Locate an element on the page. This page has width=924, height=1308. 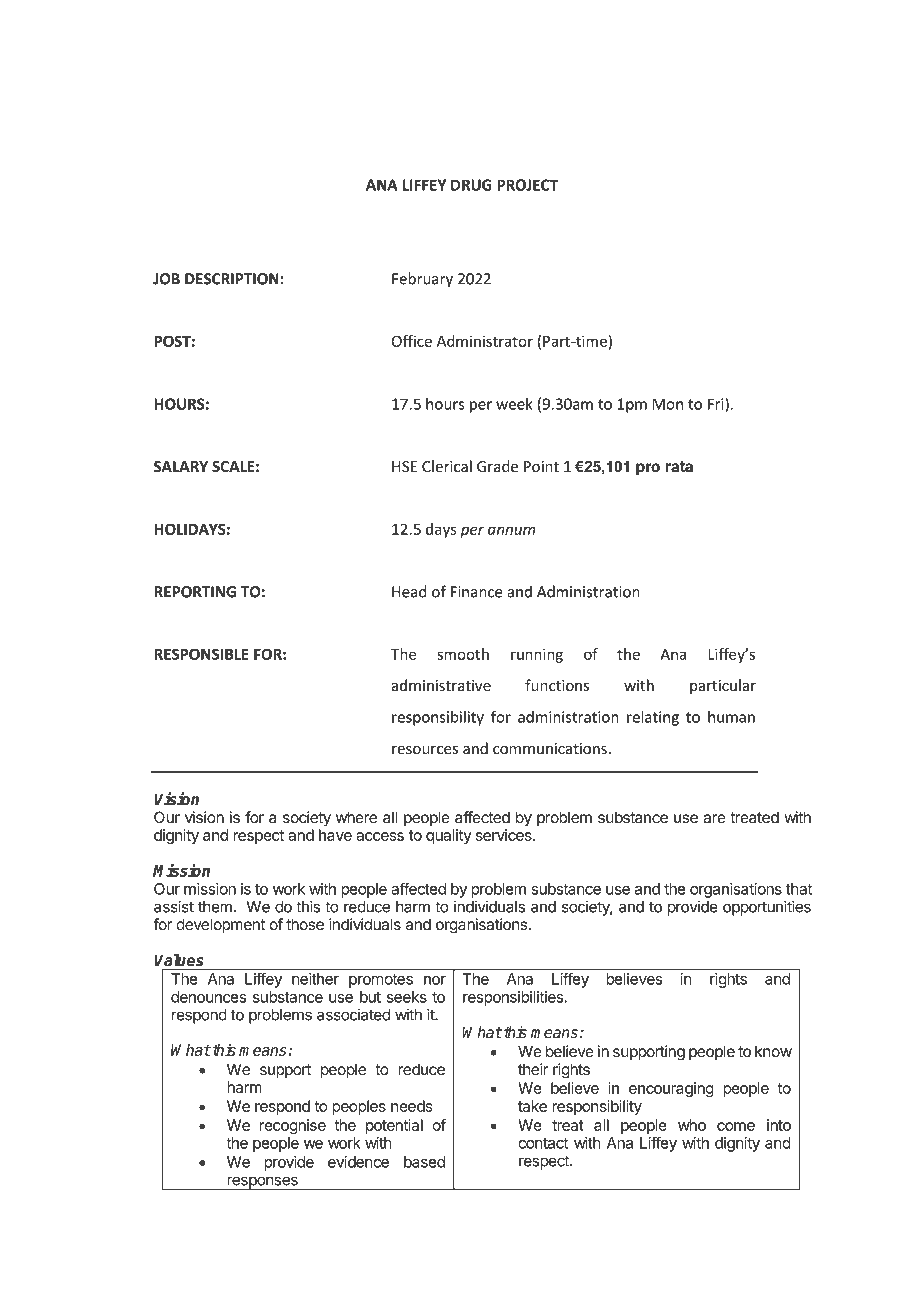
DESCRIPTION is located at coordinates (233, 279).
